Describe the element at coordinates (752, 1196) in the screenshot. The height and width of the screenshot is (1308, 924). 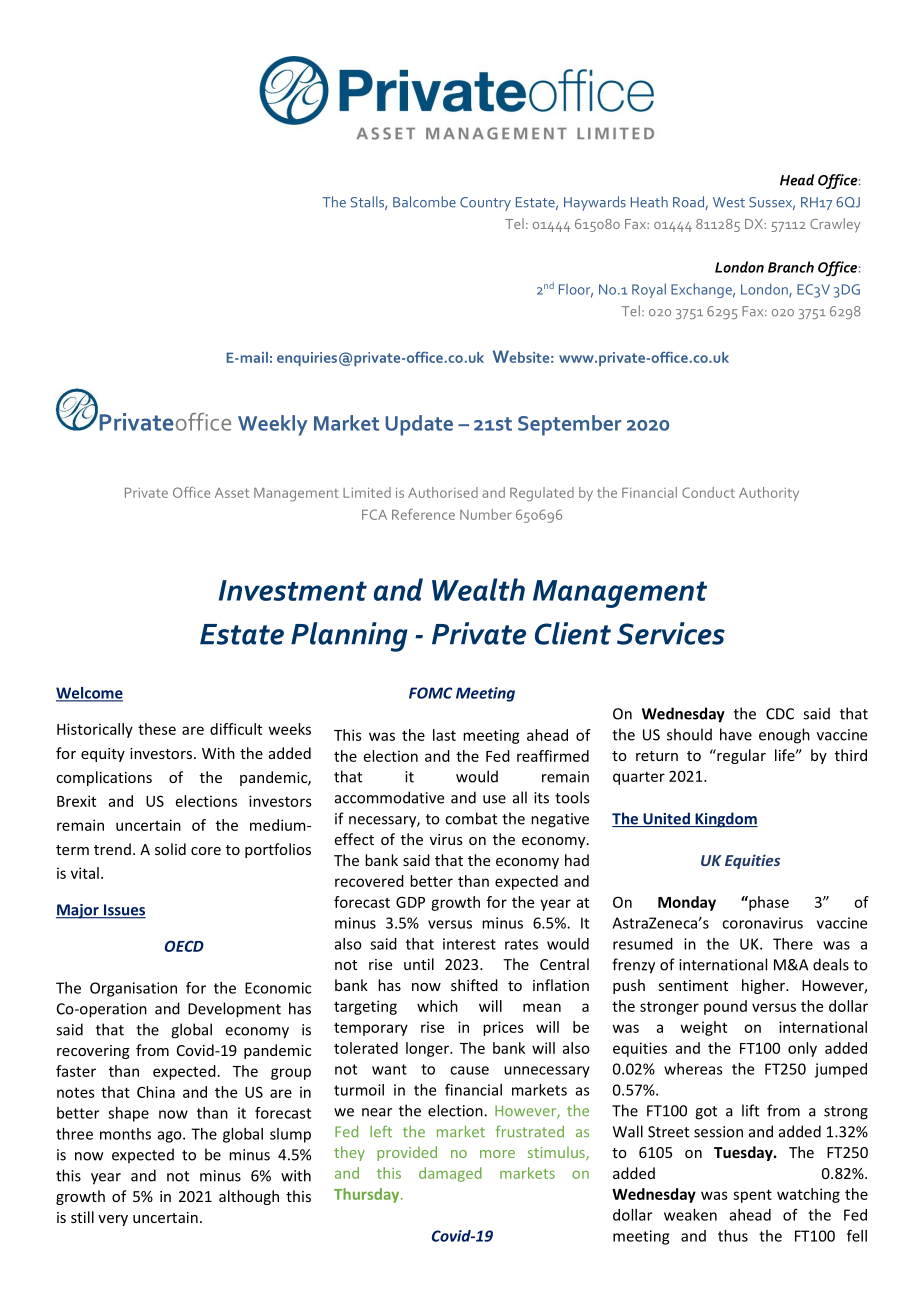
I see `spent` at that location.
